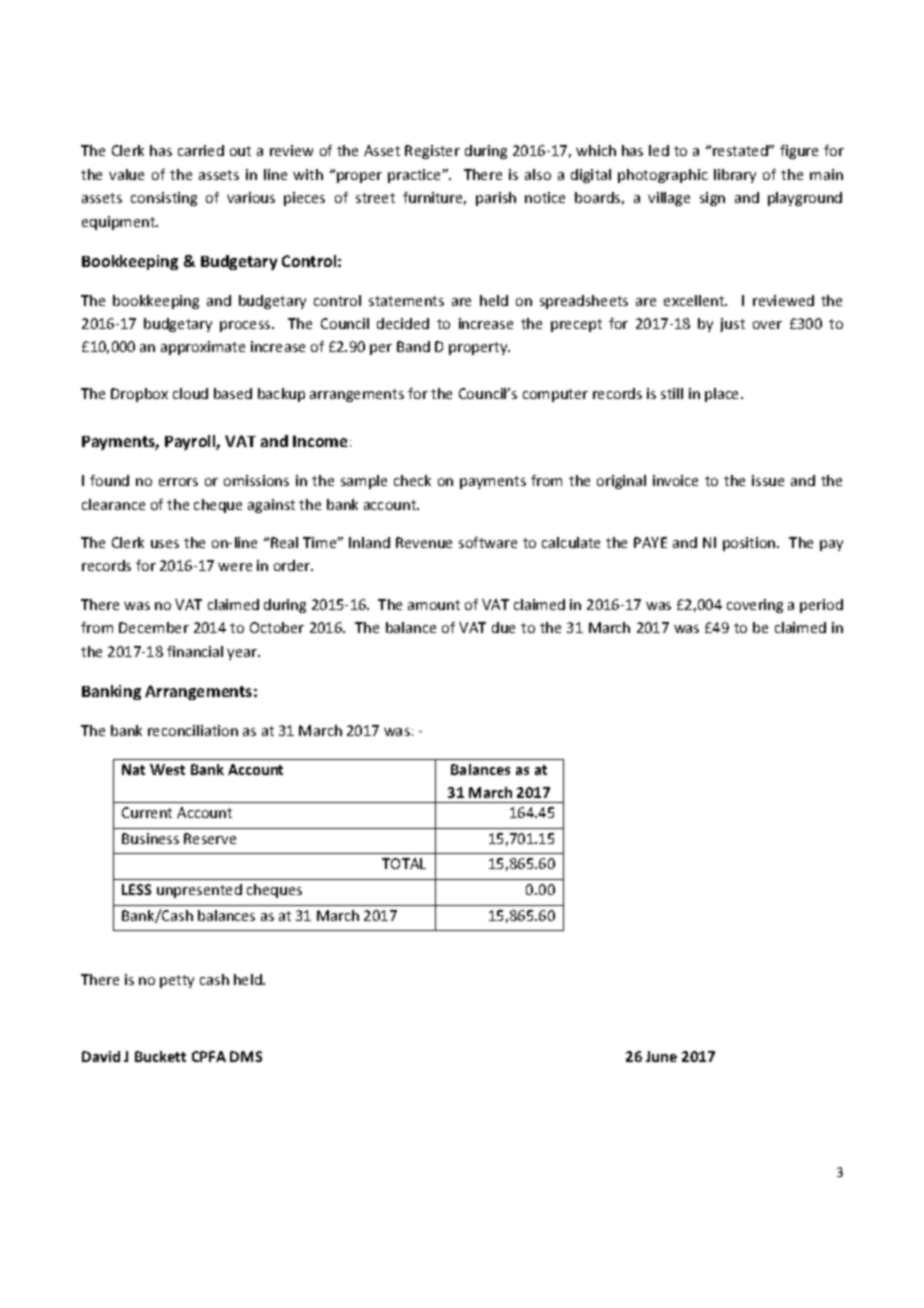 The width and height of the image is (924, 1308). Describe the element at coordinates (164, 199) in the image. I see `consisting` at that location.
